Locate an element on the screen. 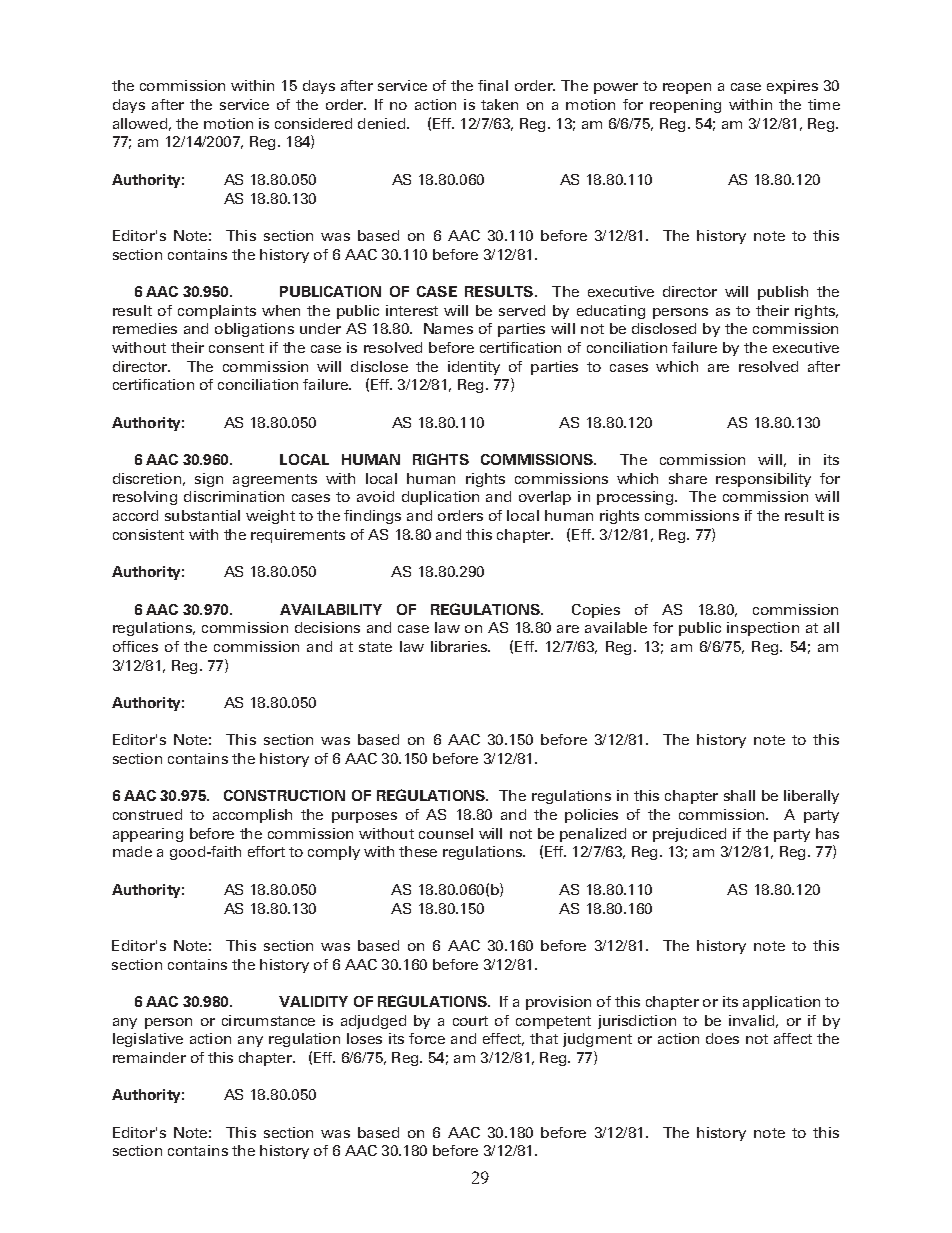 Image resolution: width=952 pixels, height=1233 pixels. sign is located at coordinates (209, 480).
